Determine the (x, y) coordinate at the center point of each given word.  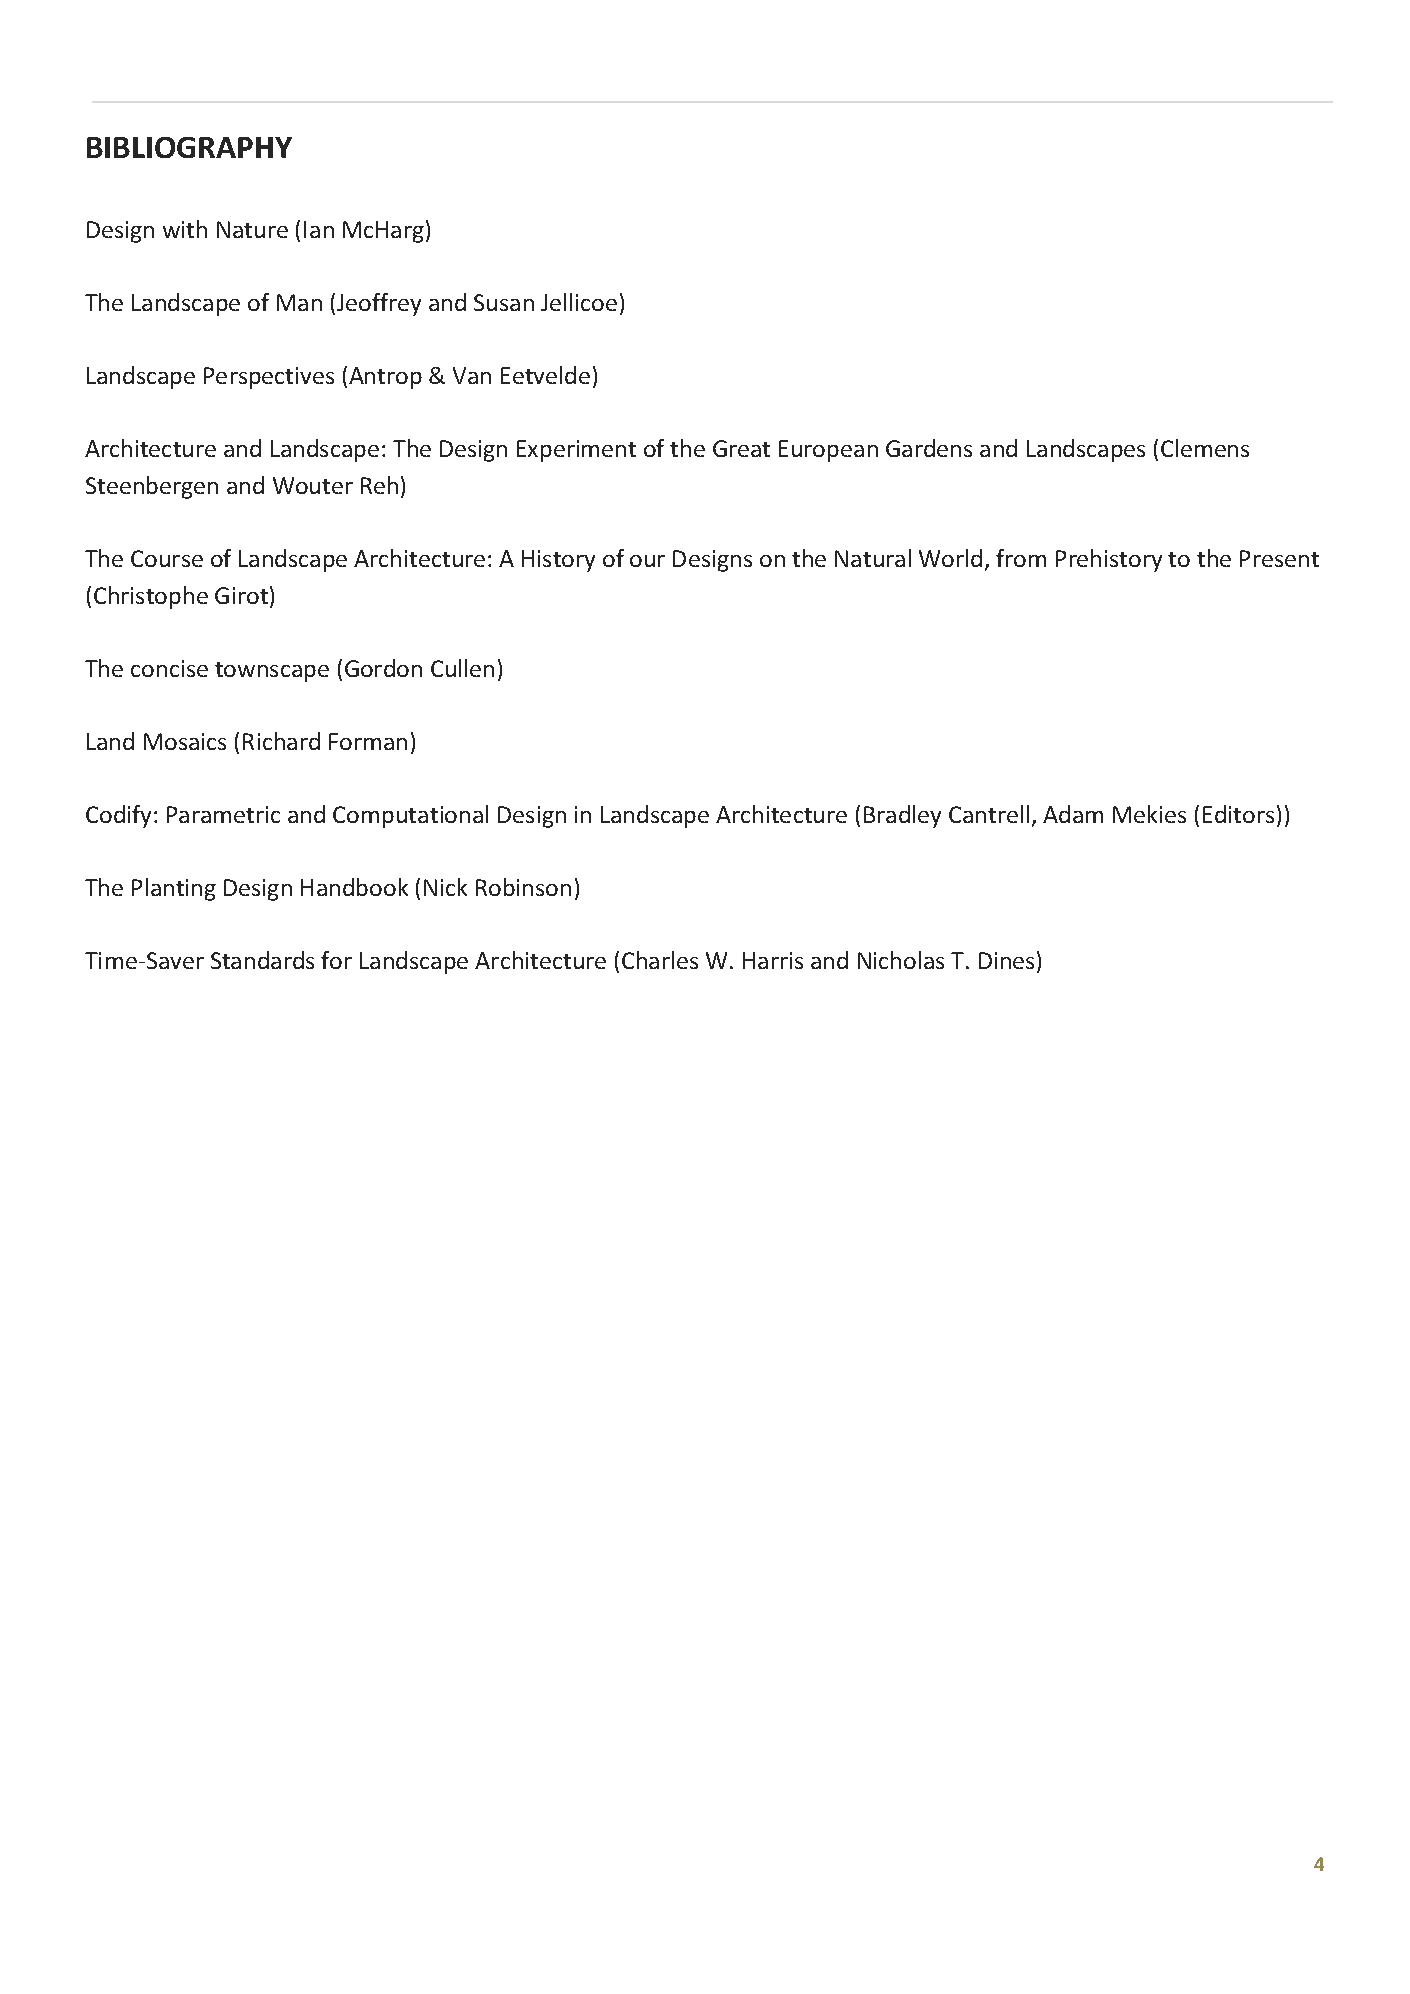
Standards (262, 960)
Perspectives (269, 378)
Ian (319, 229)
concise (169, 668)
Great (741, 448)
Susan (504, 302)
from (1021, 558)
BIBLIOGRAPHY (189, 147)
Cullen (462, 668)
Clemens (1205, 448)
